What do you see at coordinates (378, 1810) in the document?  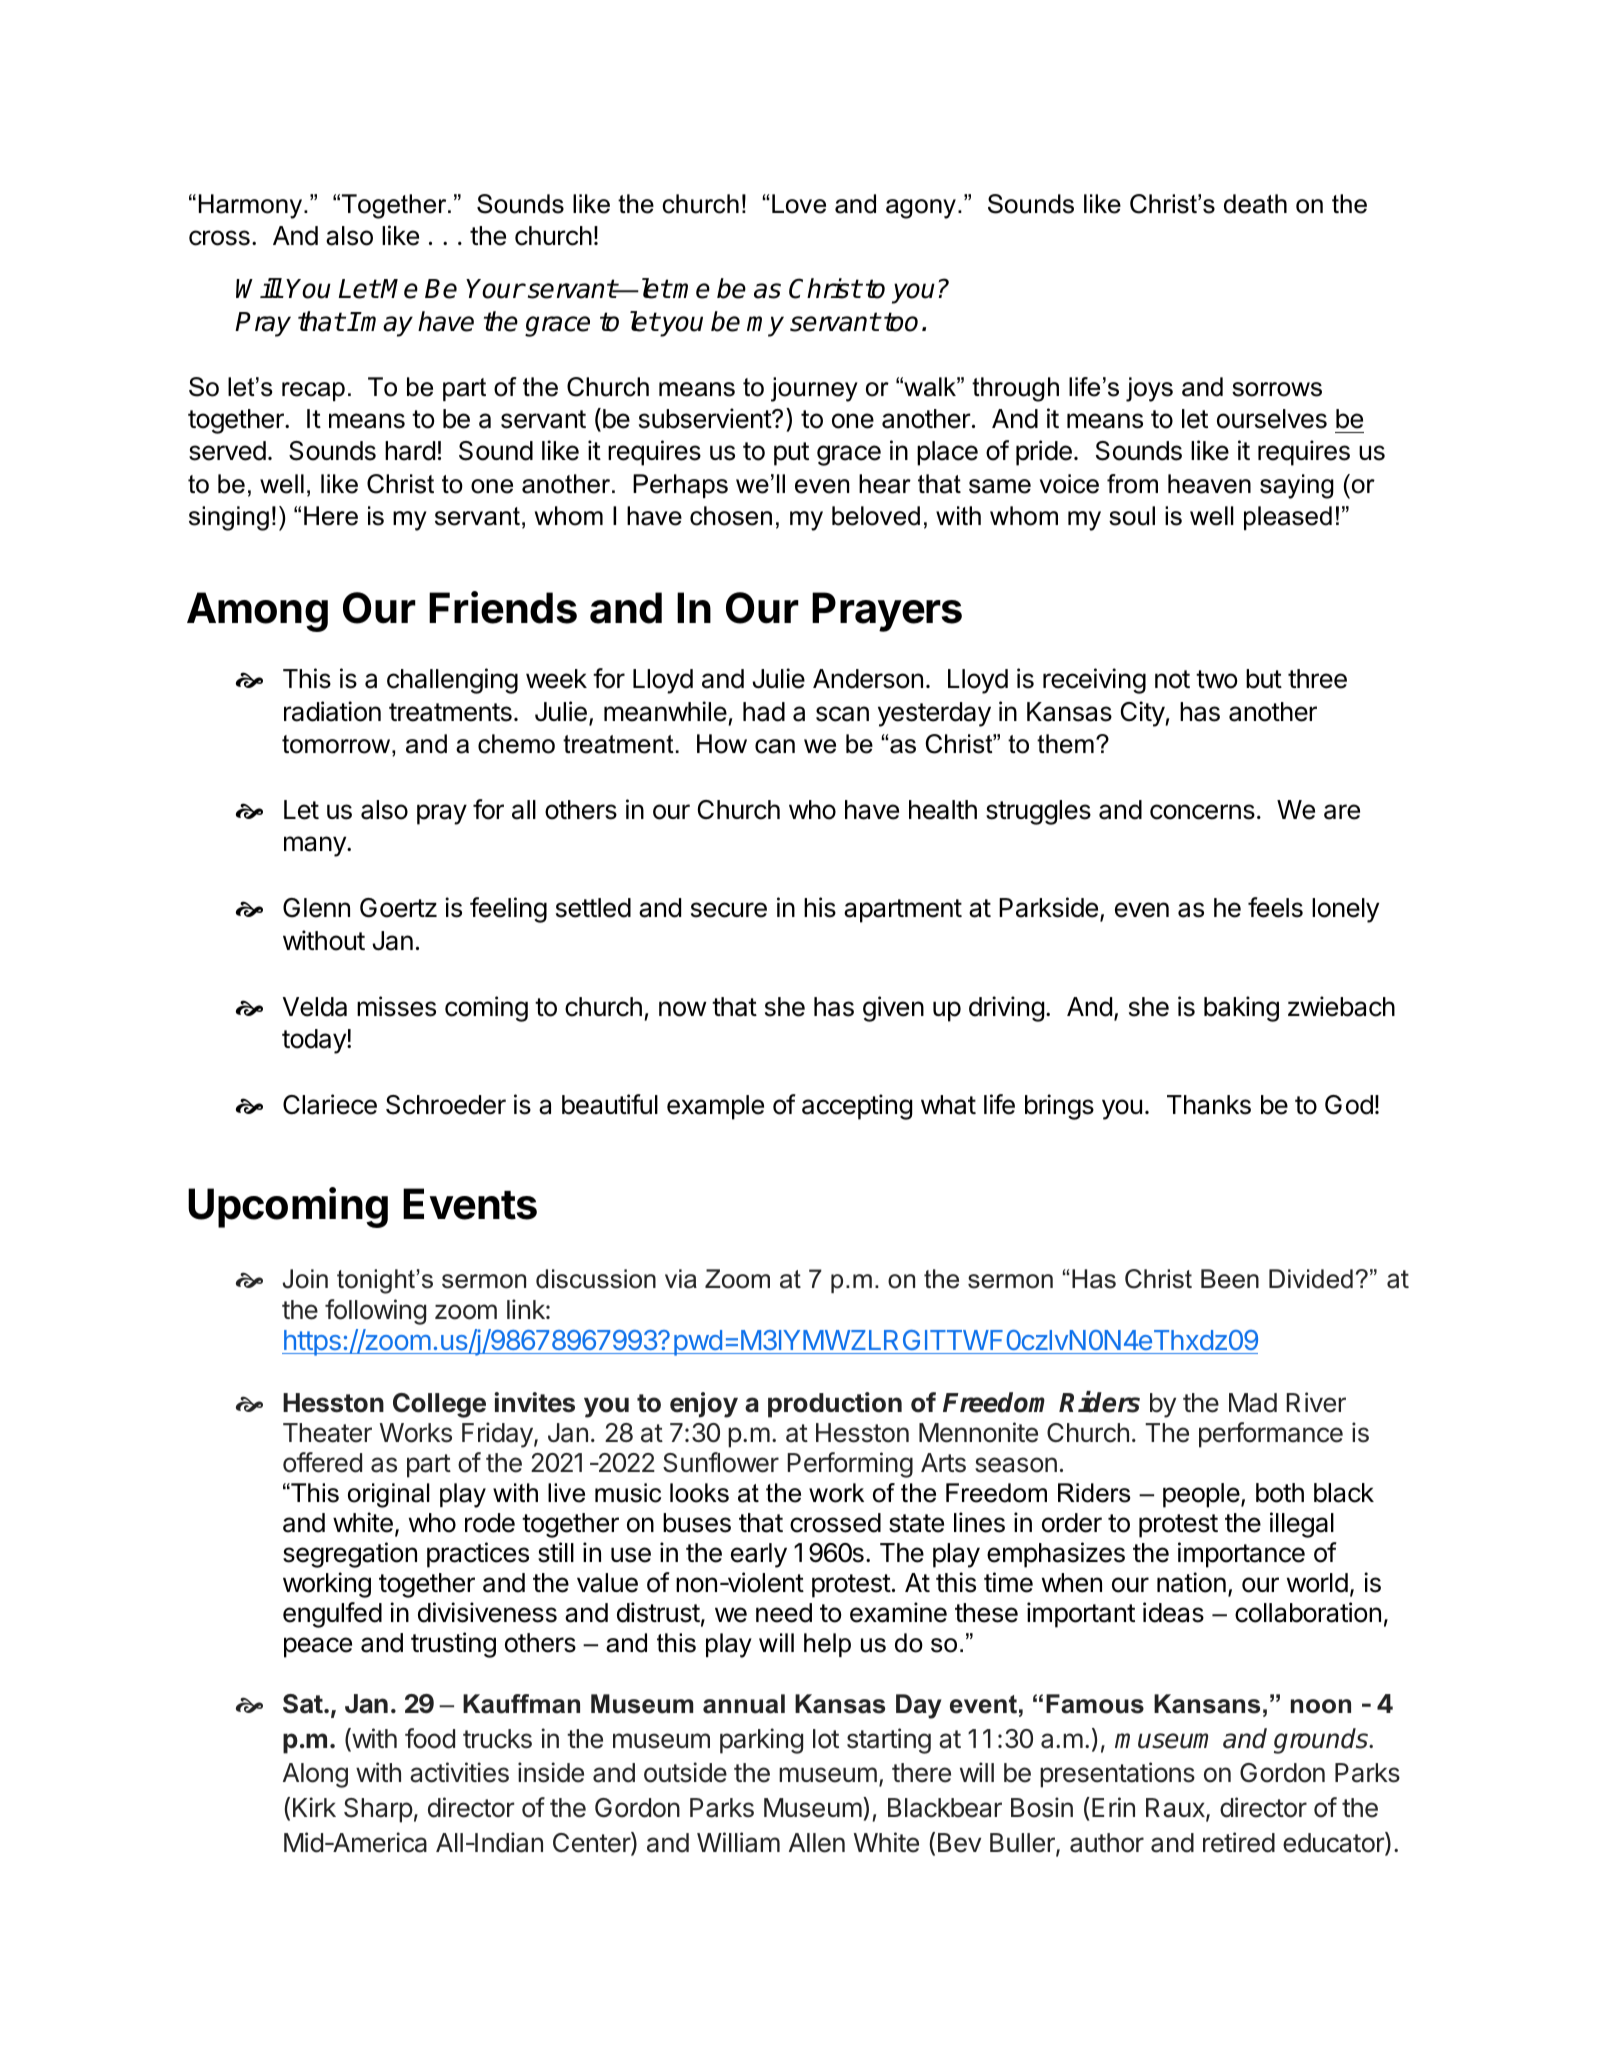 I see `Sharp` at bounding box center [378, 1810].
